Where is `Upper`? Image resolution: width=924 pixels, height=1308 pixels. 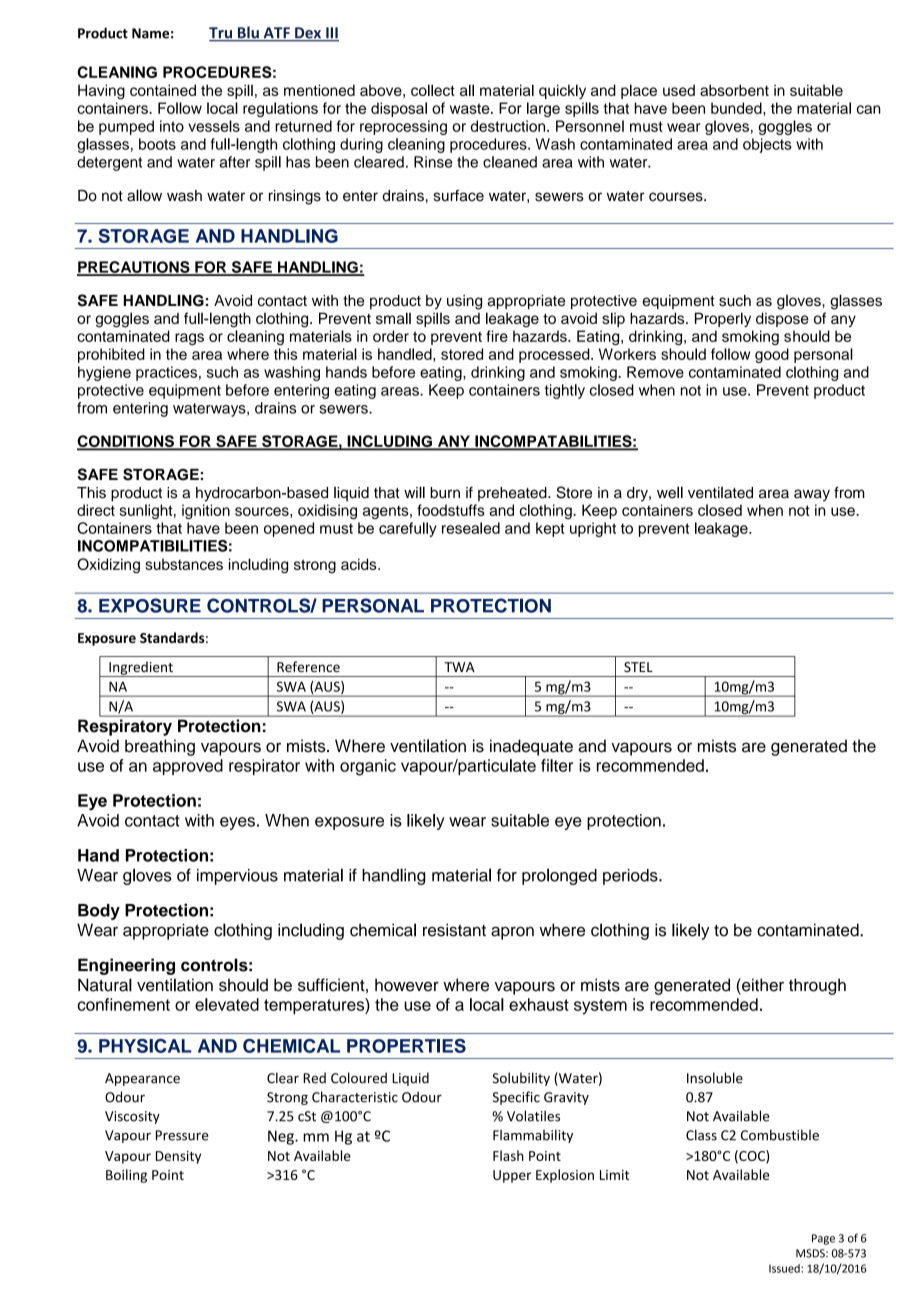
Upper is located at coordinates (512, 1176).
